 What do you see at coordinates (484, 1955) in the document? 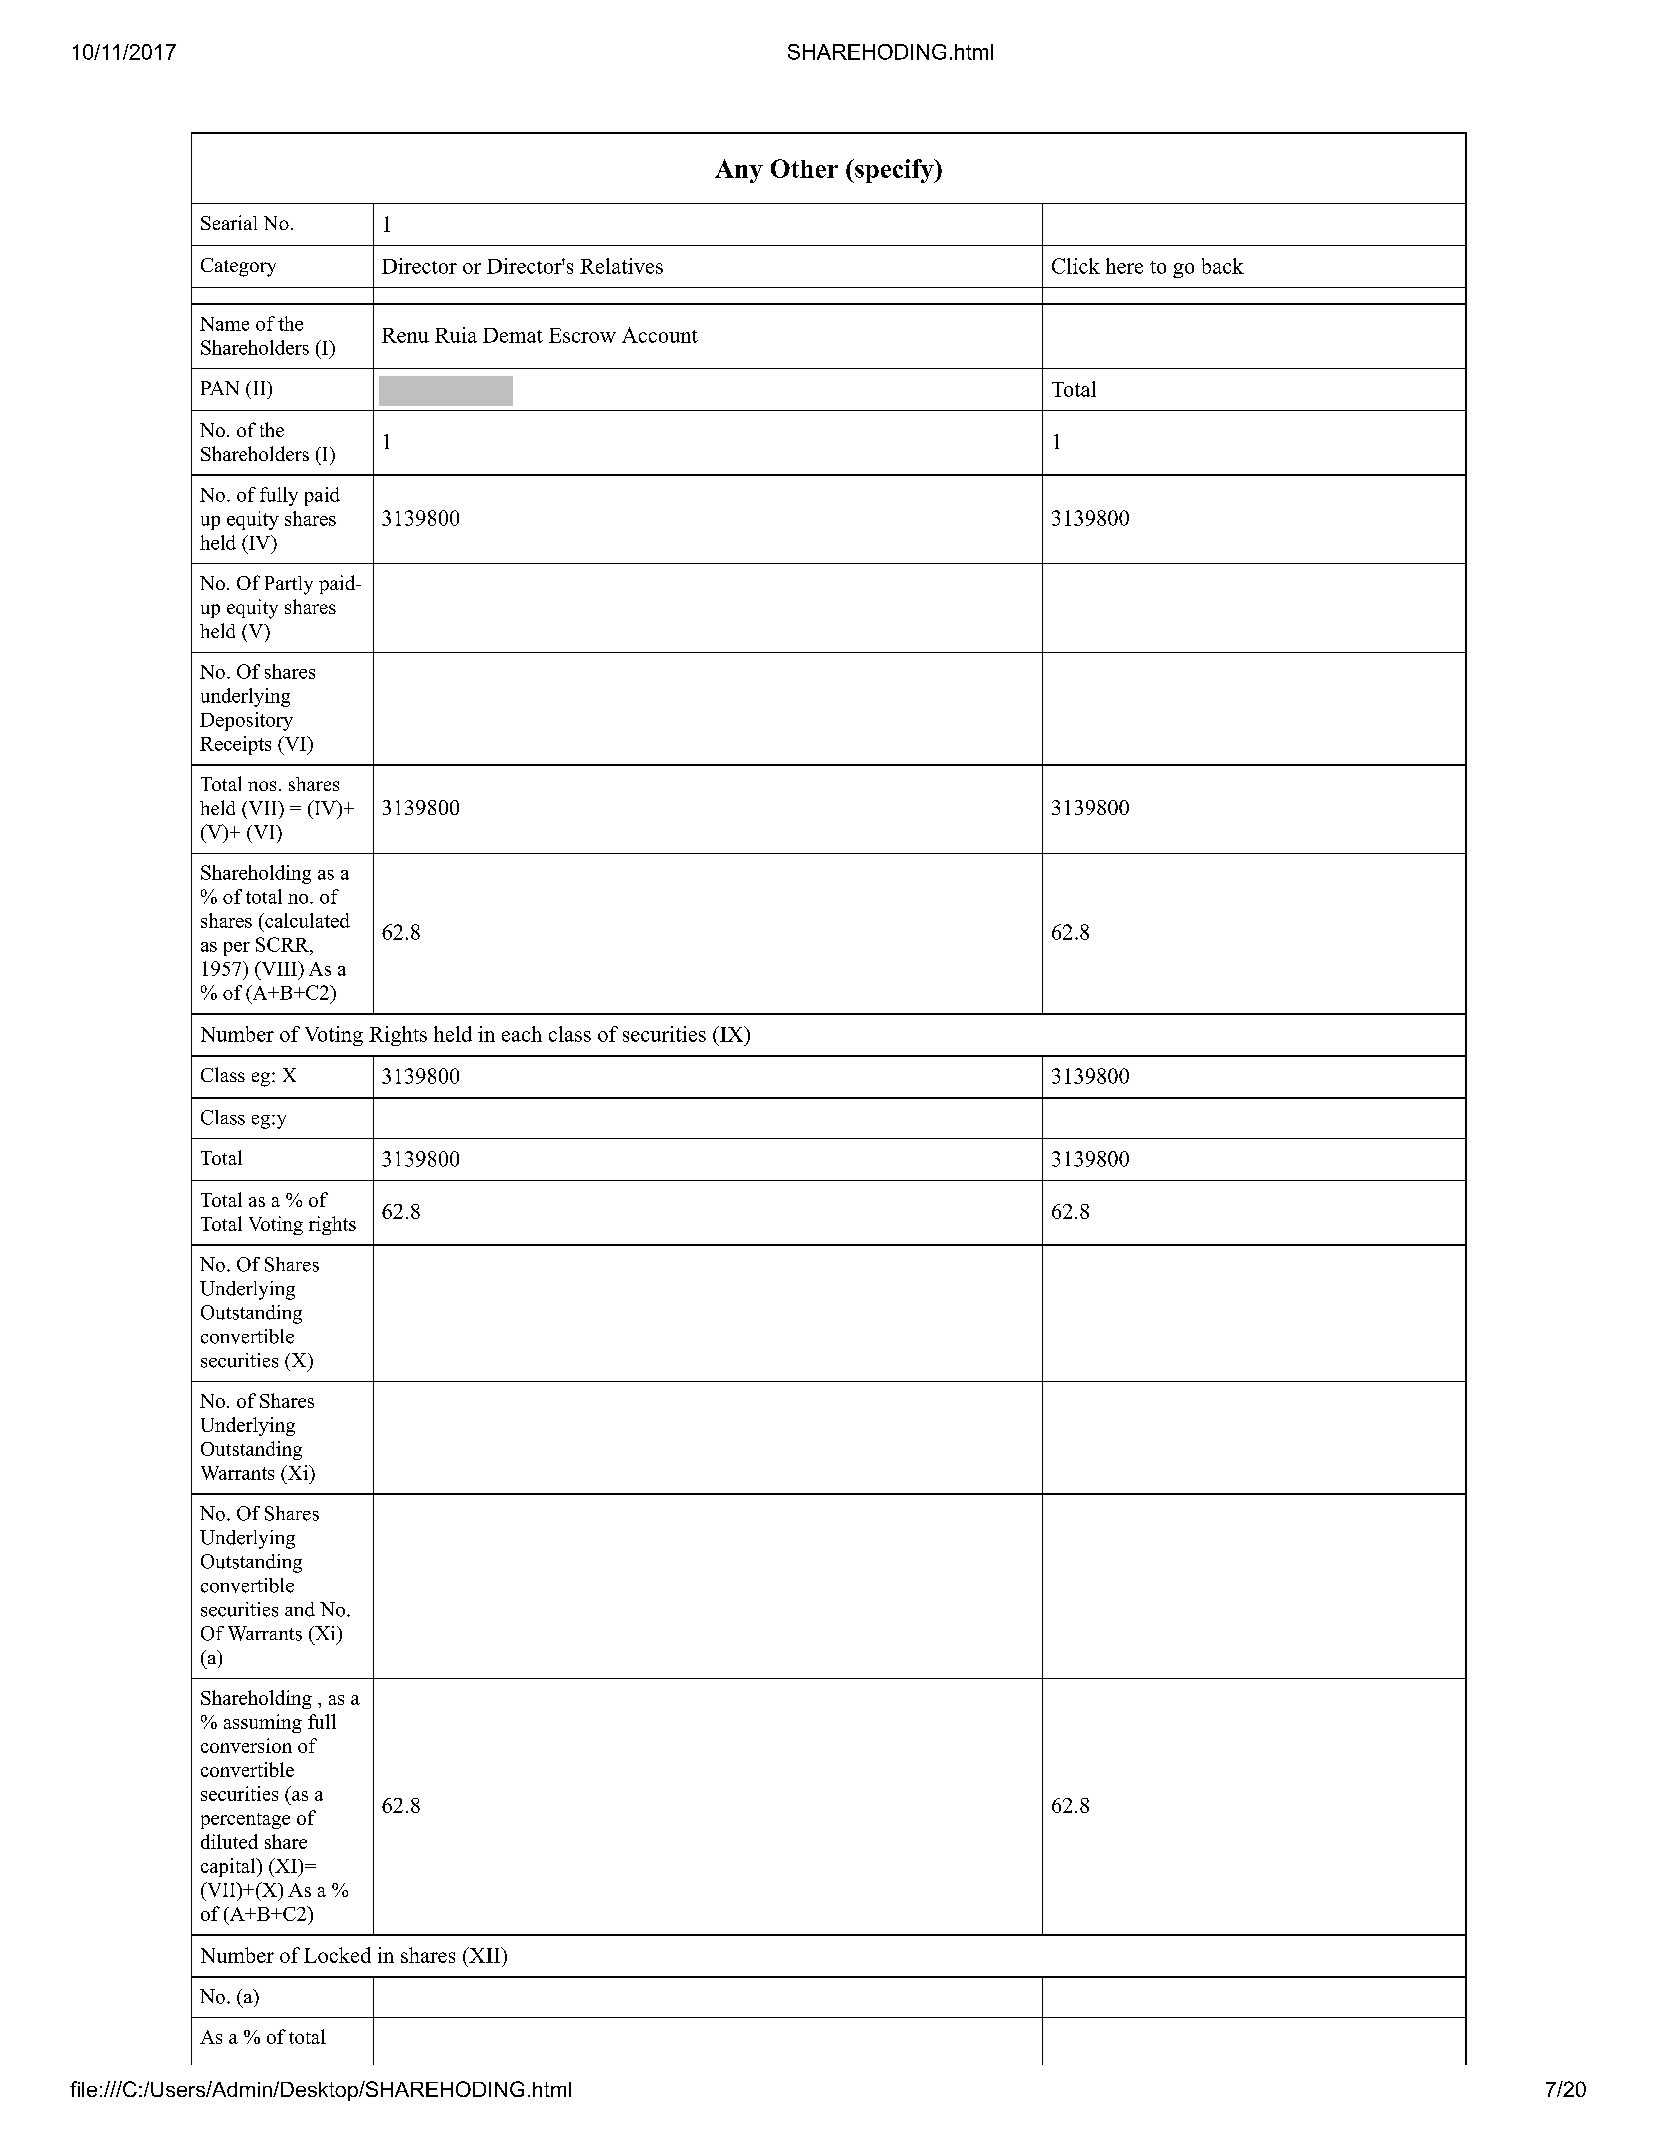
I see `XII` at bounding box center [484, 1955].
